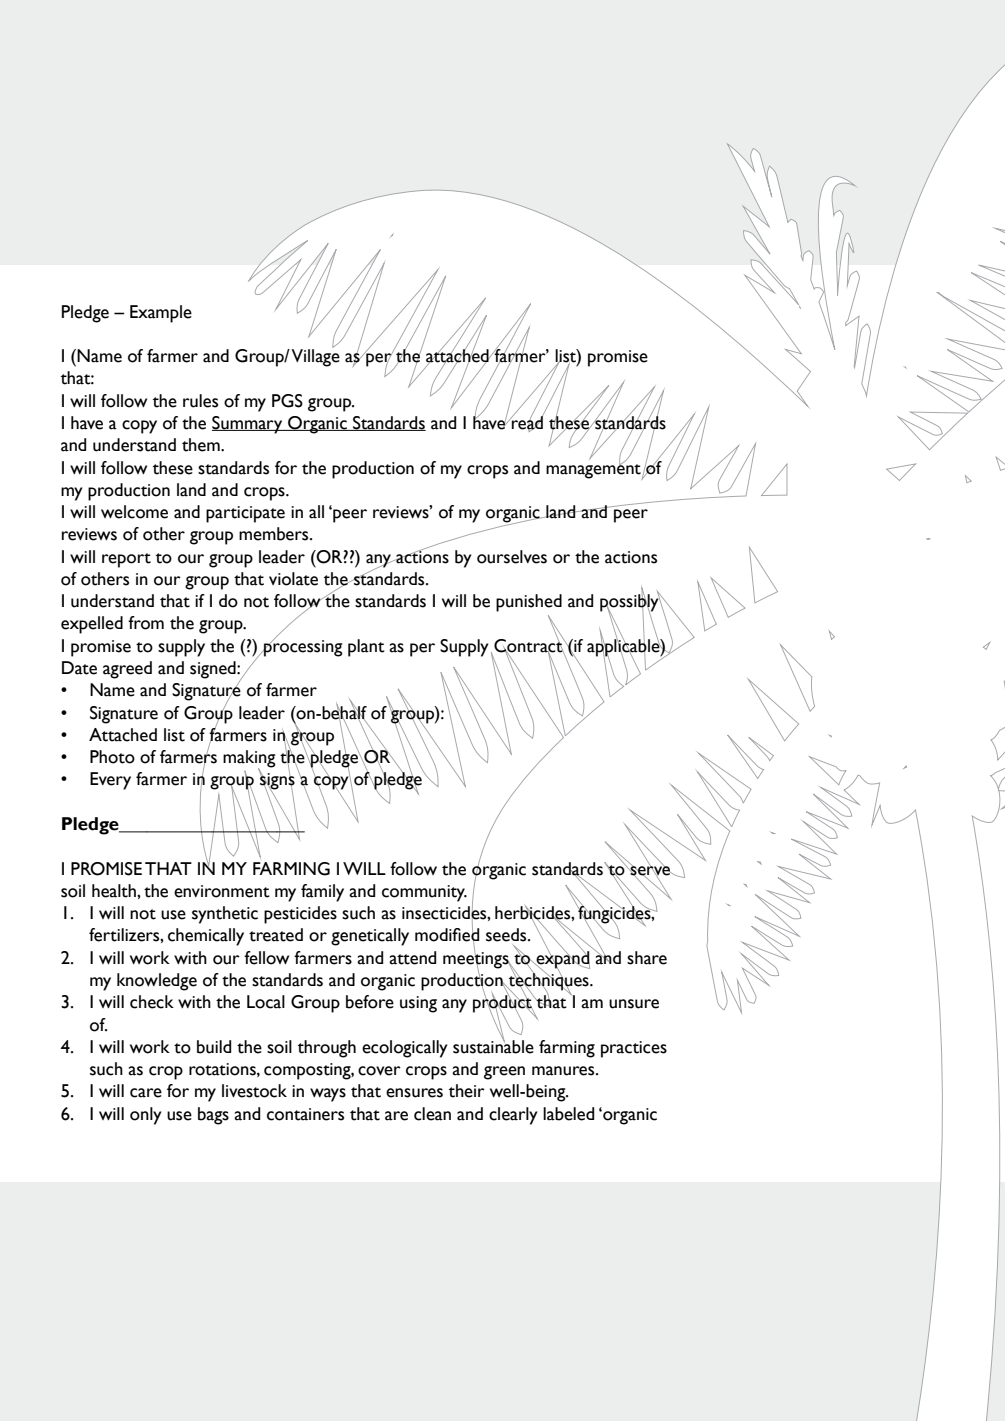  I want to click on read, so click(527, 423).
